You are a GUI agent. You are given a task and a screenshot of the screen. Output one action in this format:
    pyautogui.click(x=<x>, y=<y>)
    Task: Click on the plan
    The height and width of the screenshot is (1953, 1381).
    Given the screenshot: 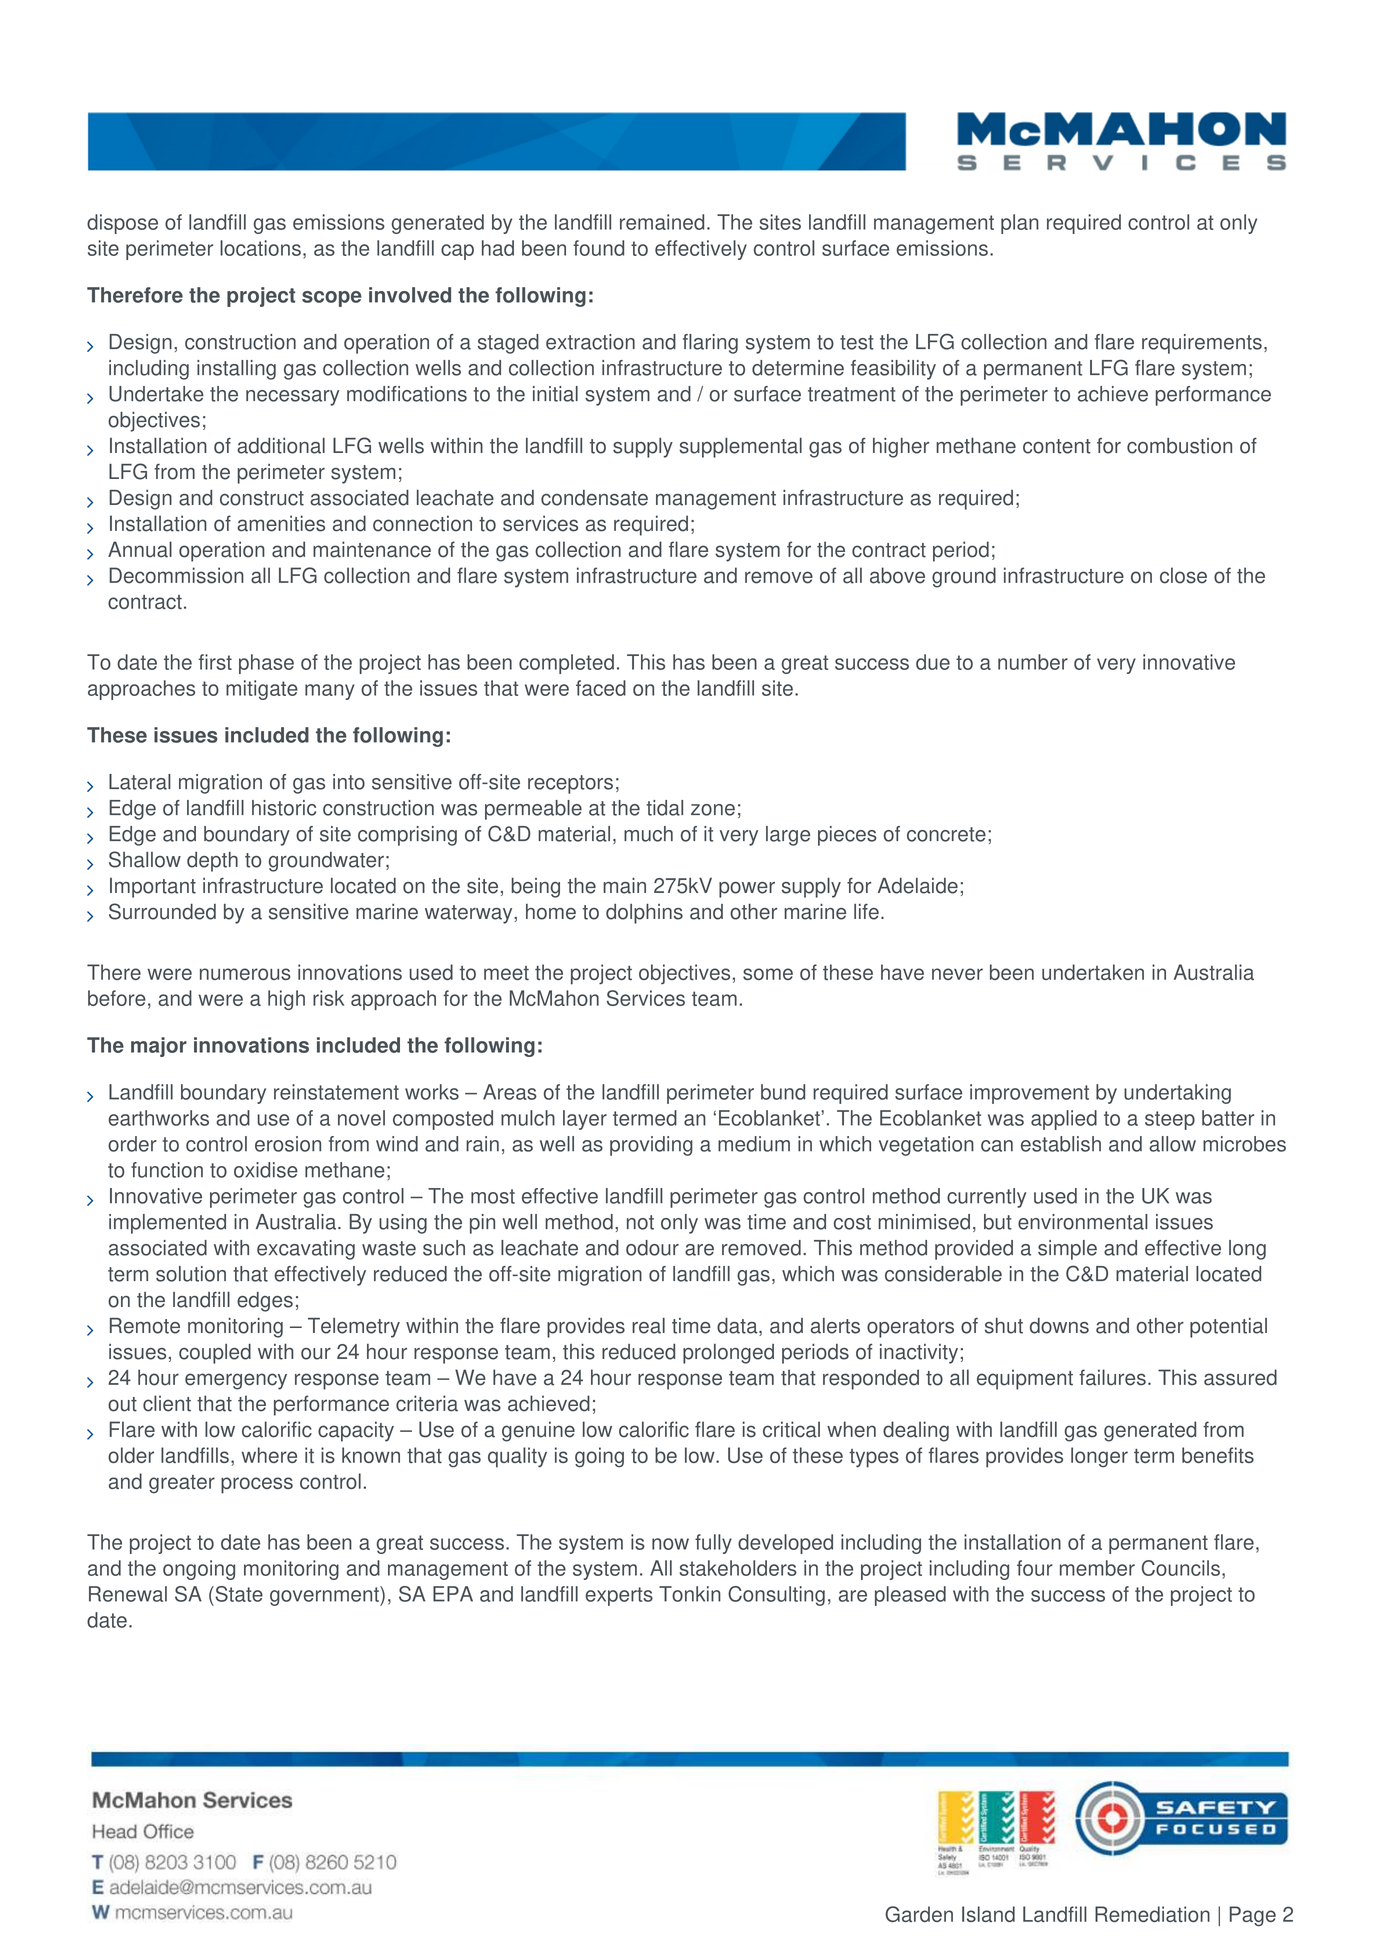 What is the action you would take?
    pyautogui.click(x=1020, y=224)
